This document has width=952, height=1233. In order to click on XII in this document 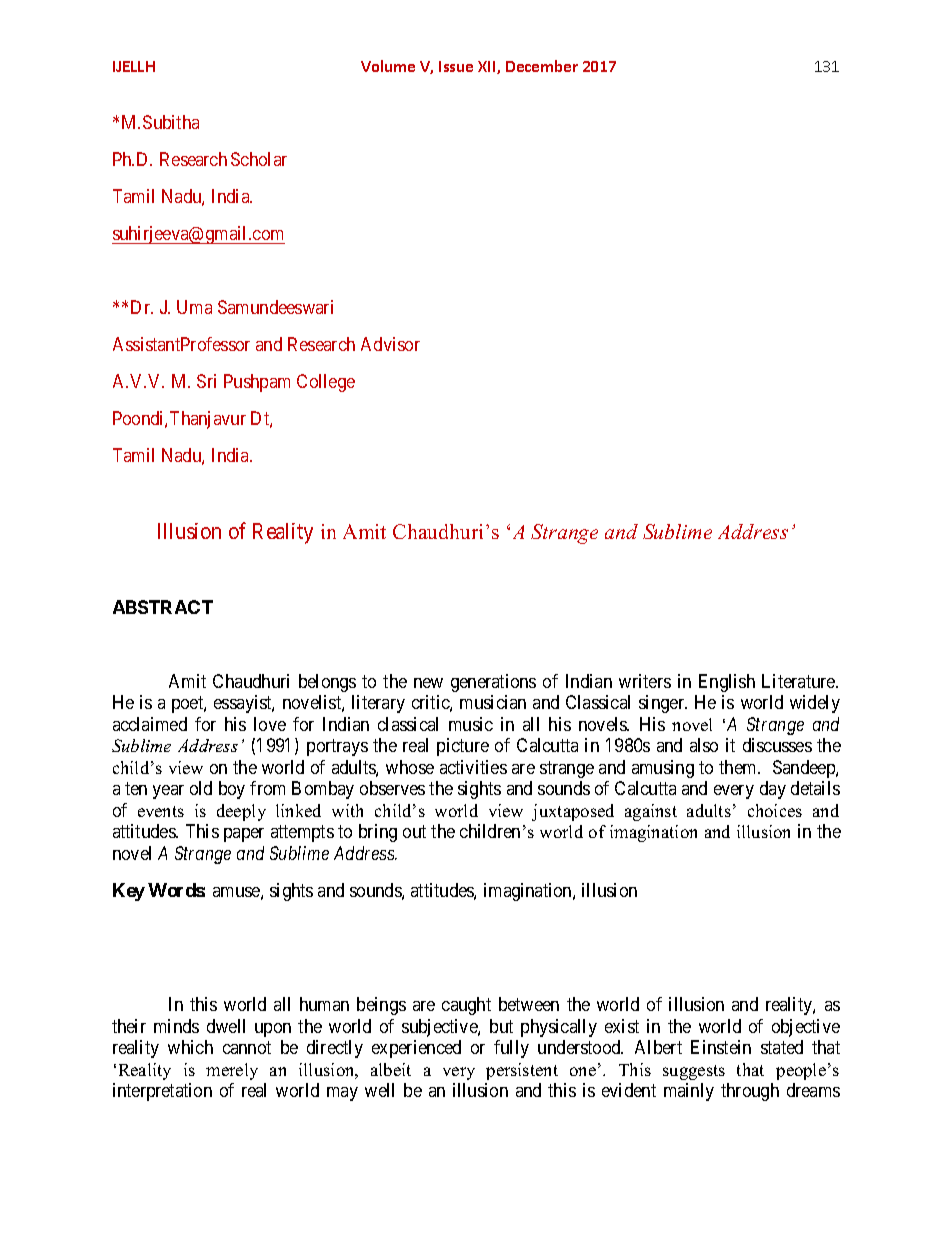, I will do `click(488, 67)`.
